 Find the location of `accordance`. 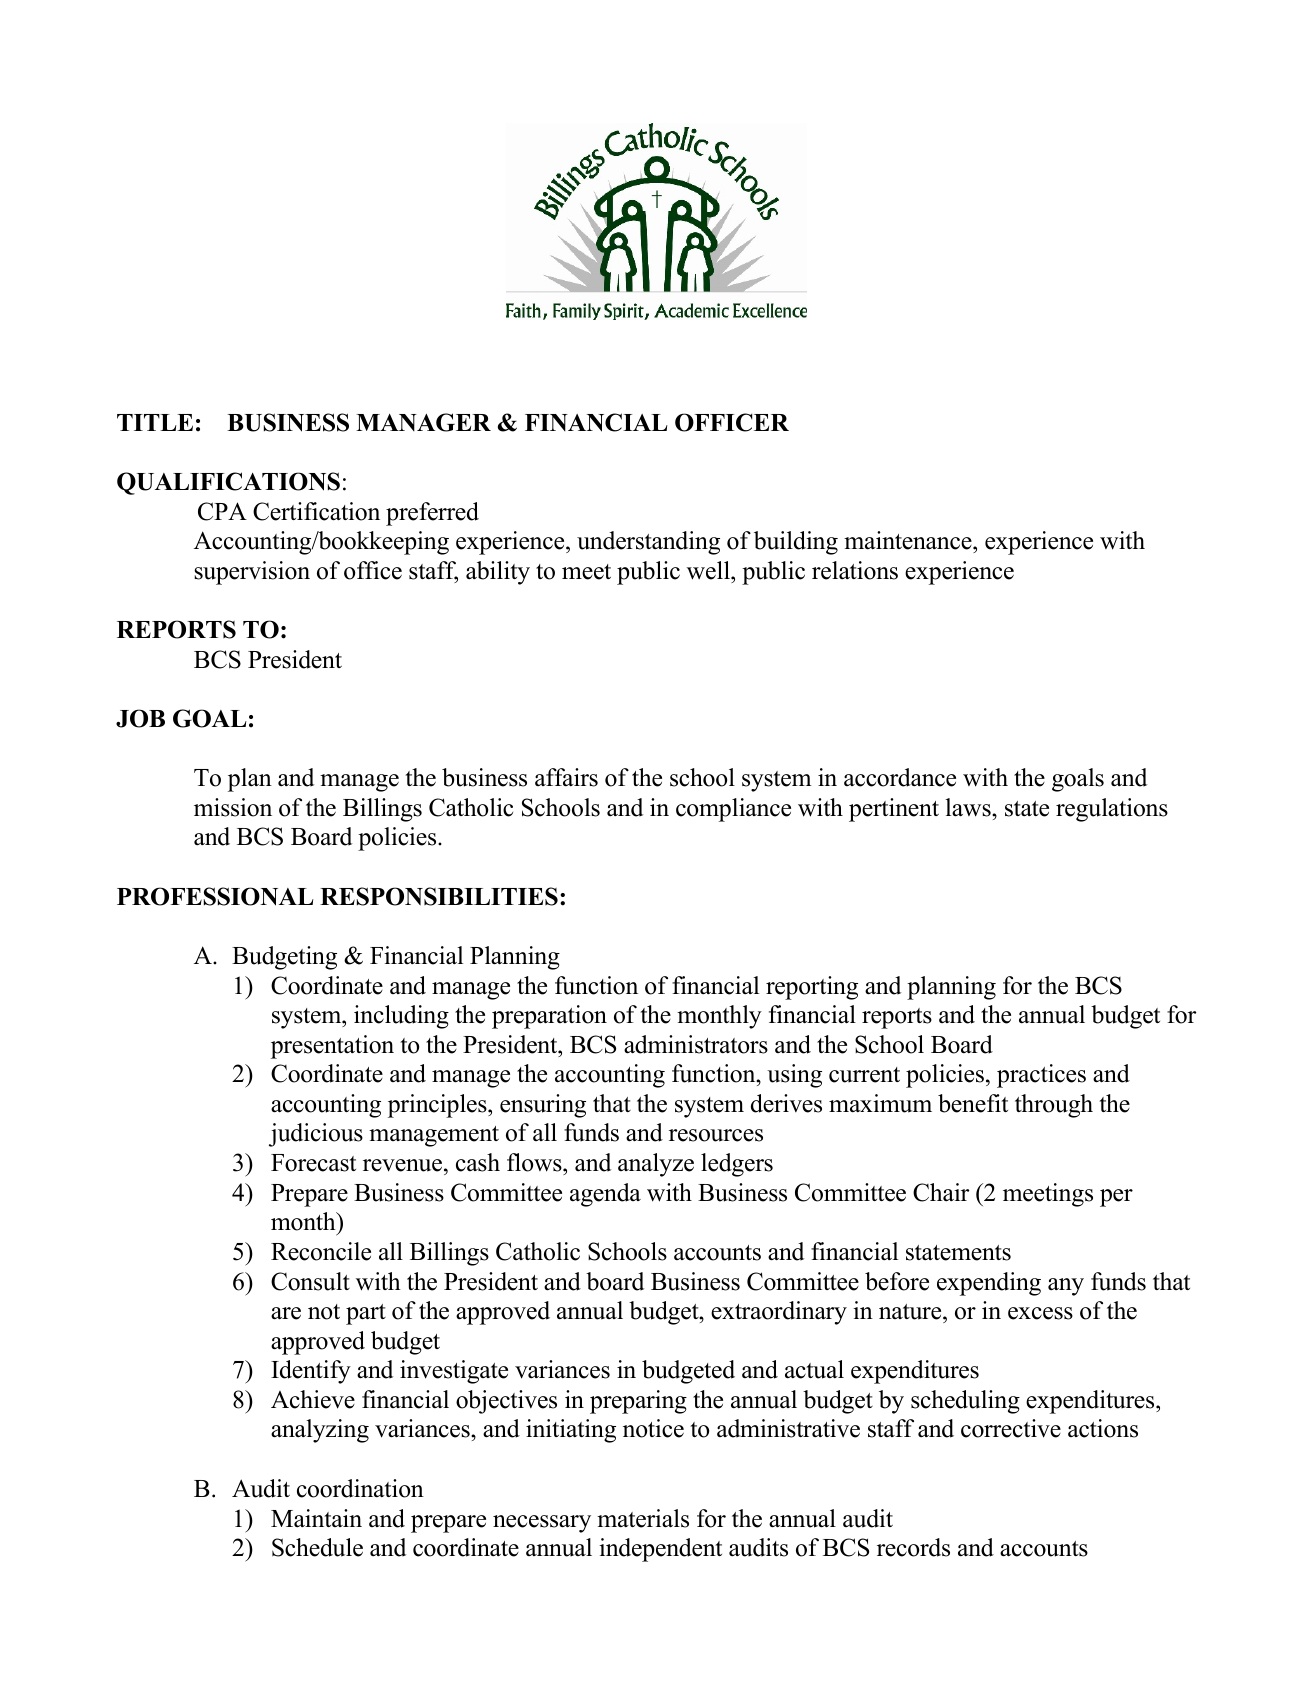

accordance is located at coordinates (900, 777).
